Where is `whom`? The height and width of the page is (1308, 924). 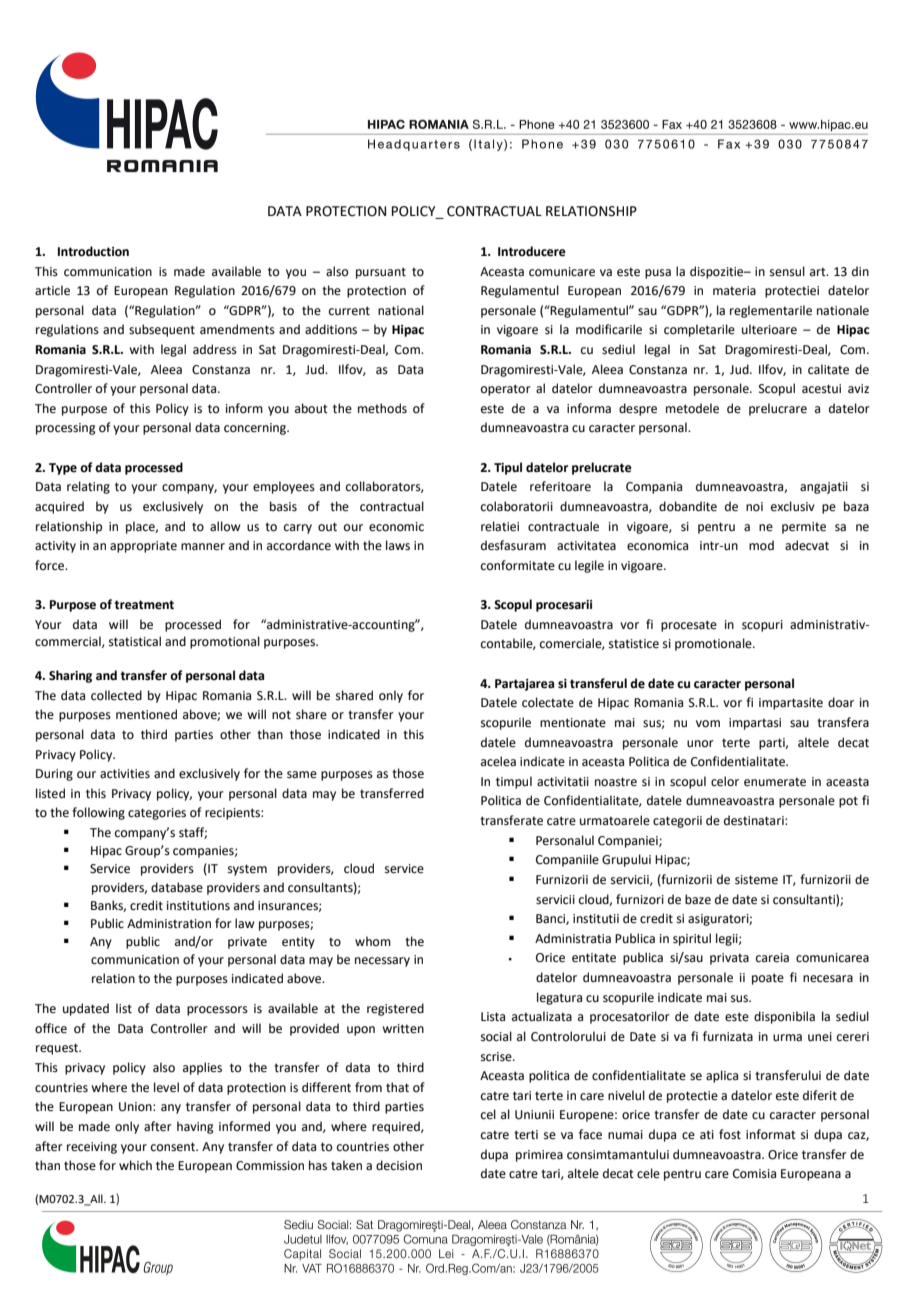 whom is located at coordinates (373, 941).
